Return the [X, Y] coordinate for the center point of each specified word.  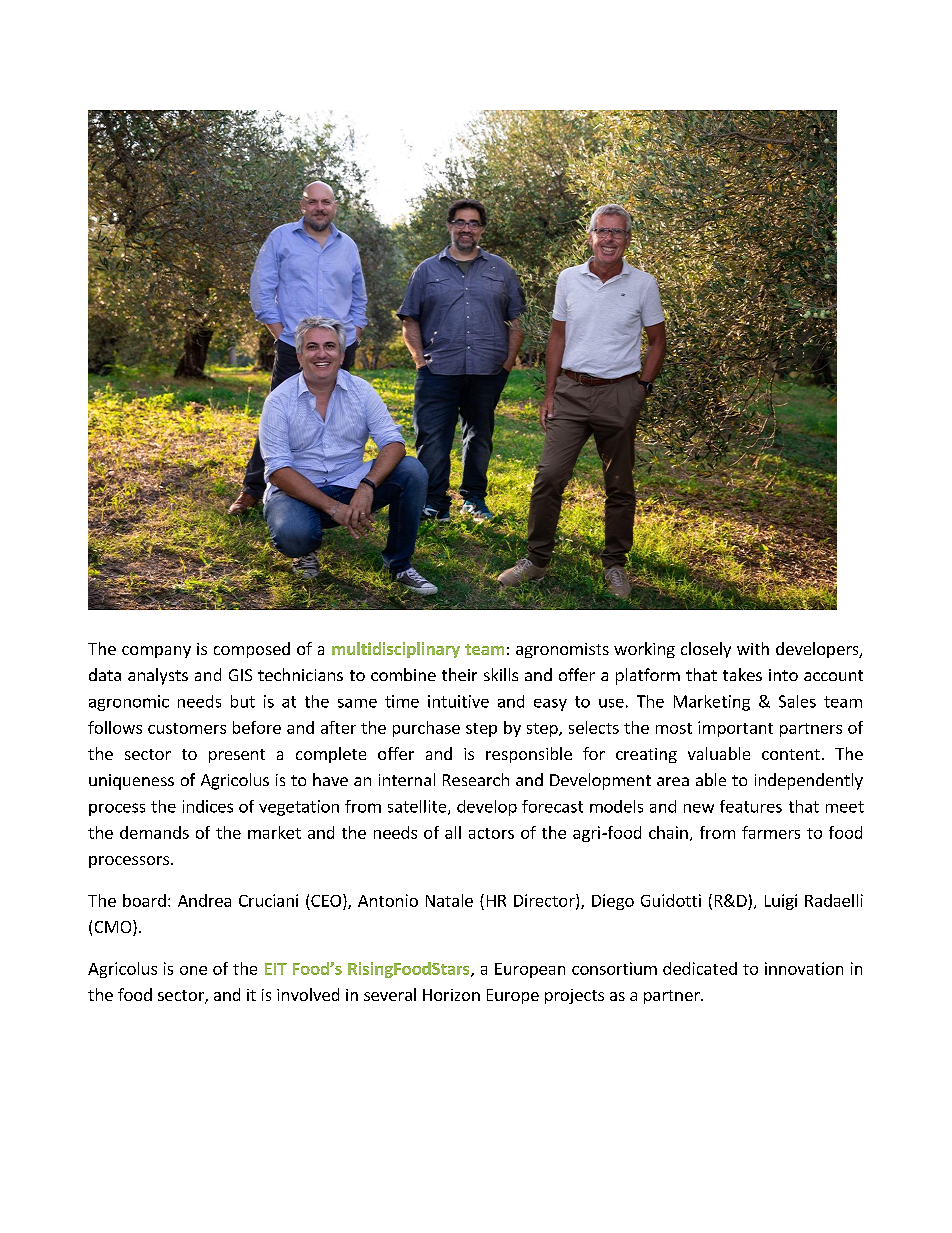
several [390, 994]
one [193, 970]
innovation [804, 968]
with [753, 648]
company [156, 652]
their [459, 674]
